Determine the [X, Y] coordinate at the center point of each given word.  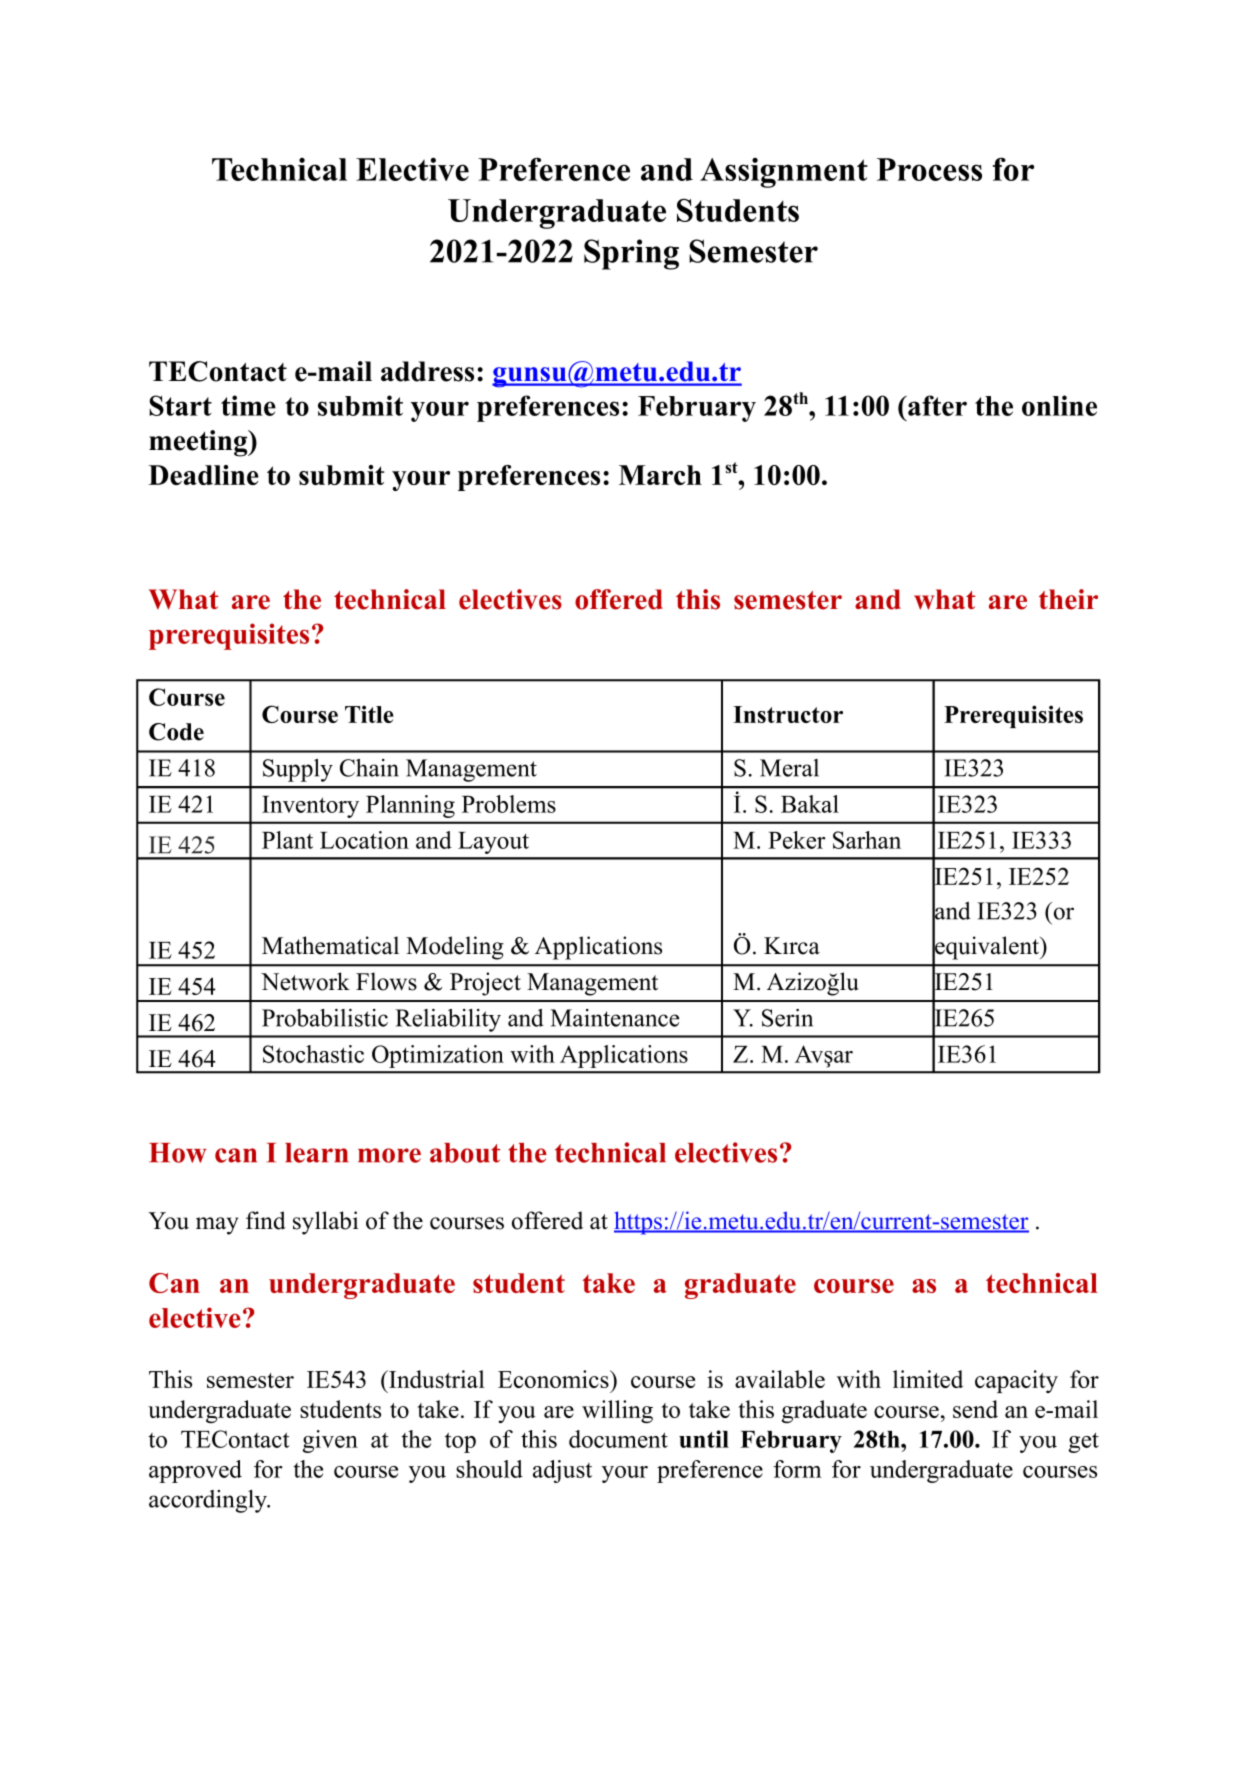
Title [369, 714]
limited [928, 1379]
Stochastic [313, 1054]
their [1068, 599]
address [427, 371]
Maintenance [614, 1018]
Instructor [788, 714]
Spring [631, 254]
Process [929, 169]
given [330, 1441]
